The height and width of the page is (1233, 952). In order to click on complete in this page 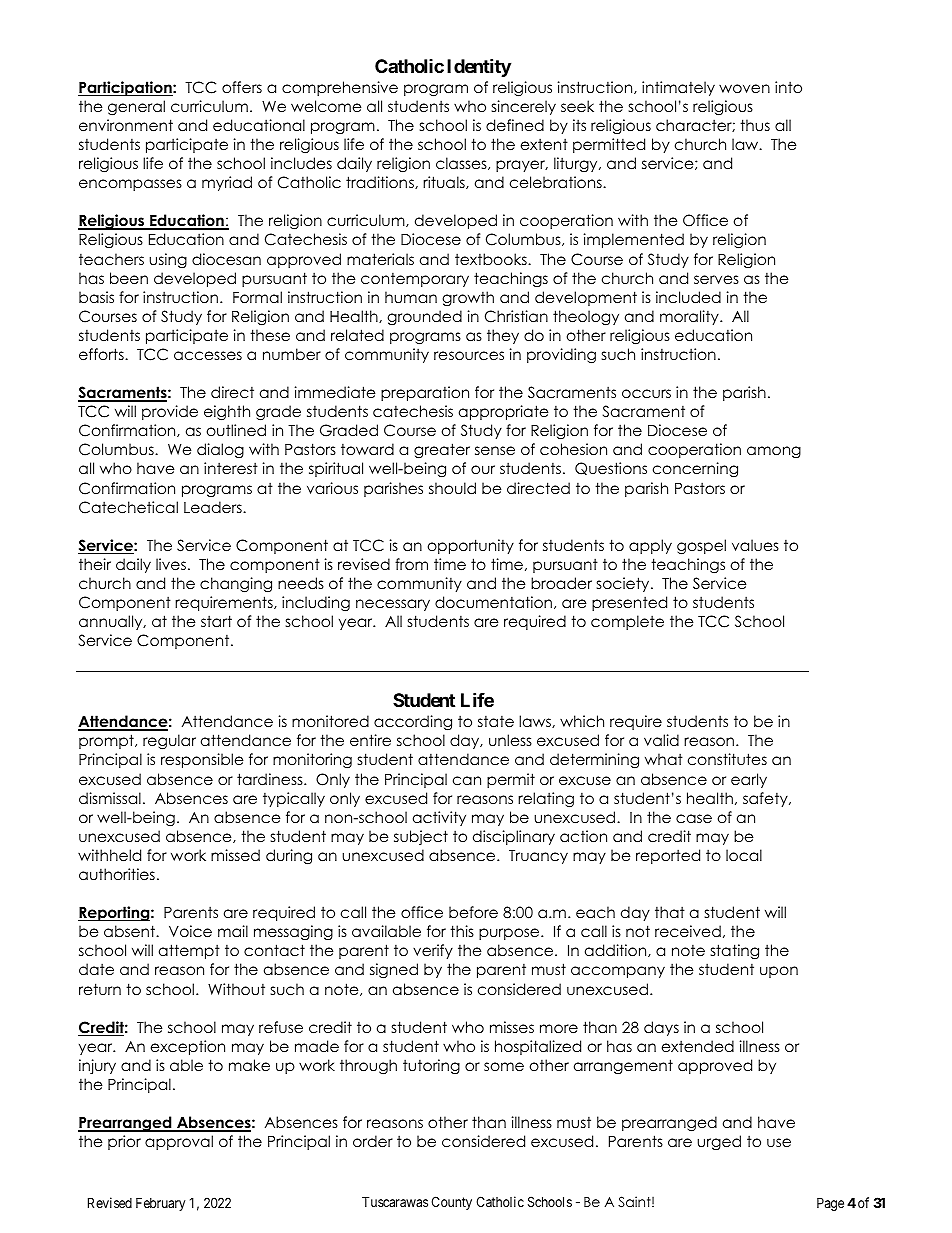, I will do `click(627, 622)`.
